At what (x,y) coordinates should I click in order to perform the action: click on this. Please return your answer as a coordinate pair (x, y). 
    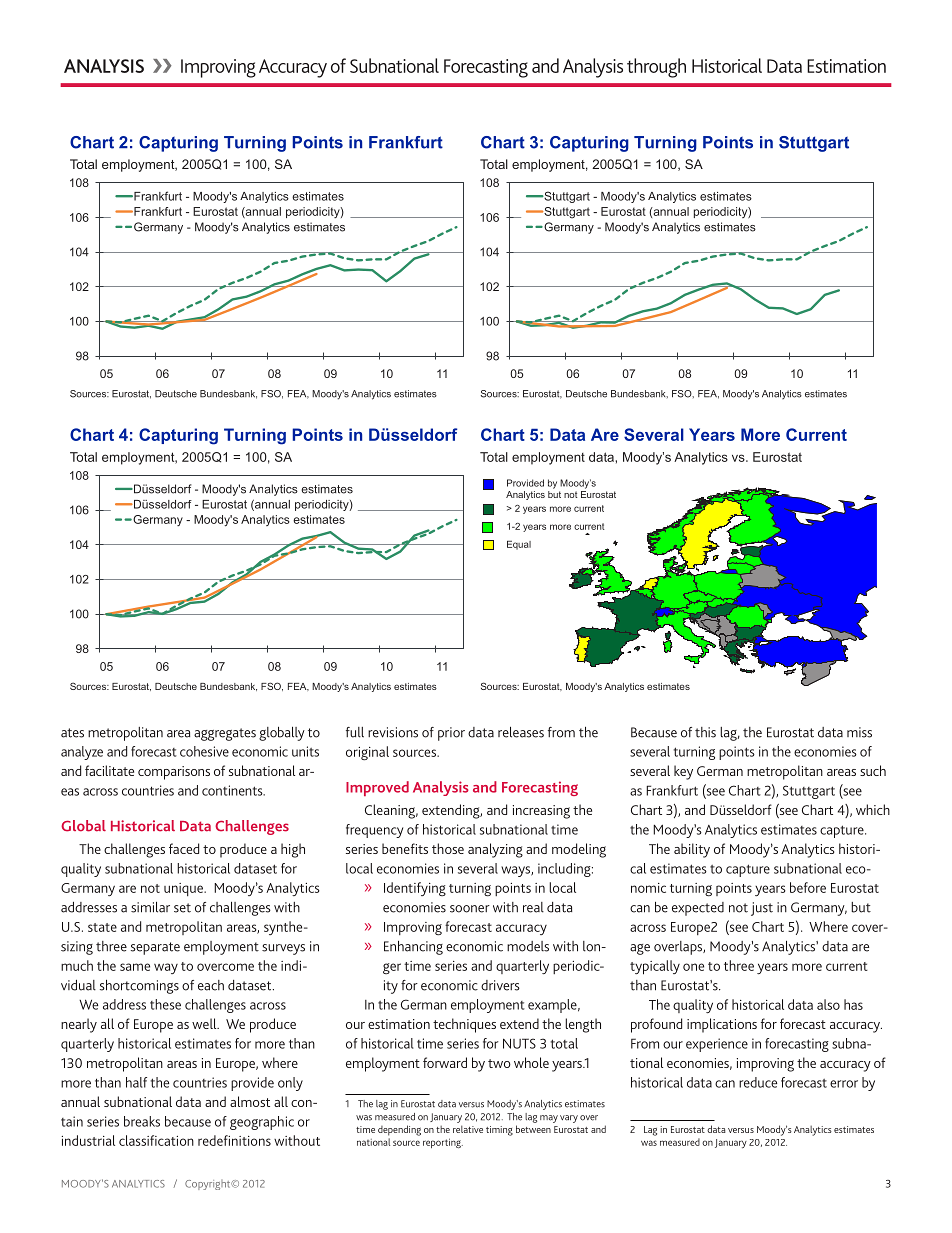
    Looking at the image, I should click on (705, 732).
